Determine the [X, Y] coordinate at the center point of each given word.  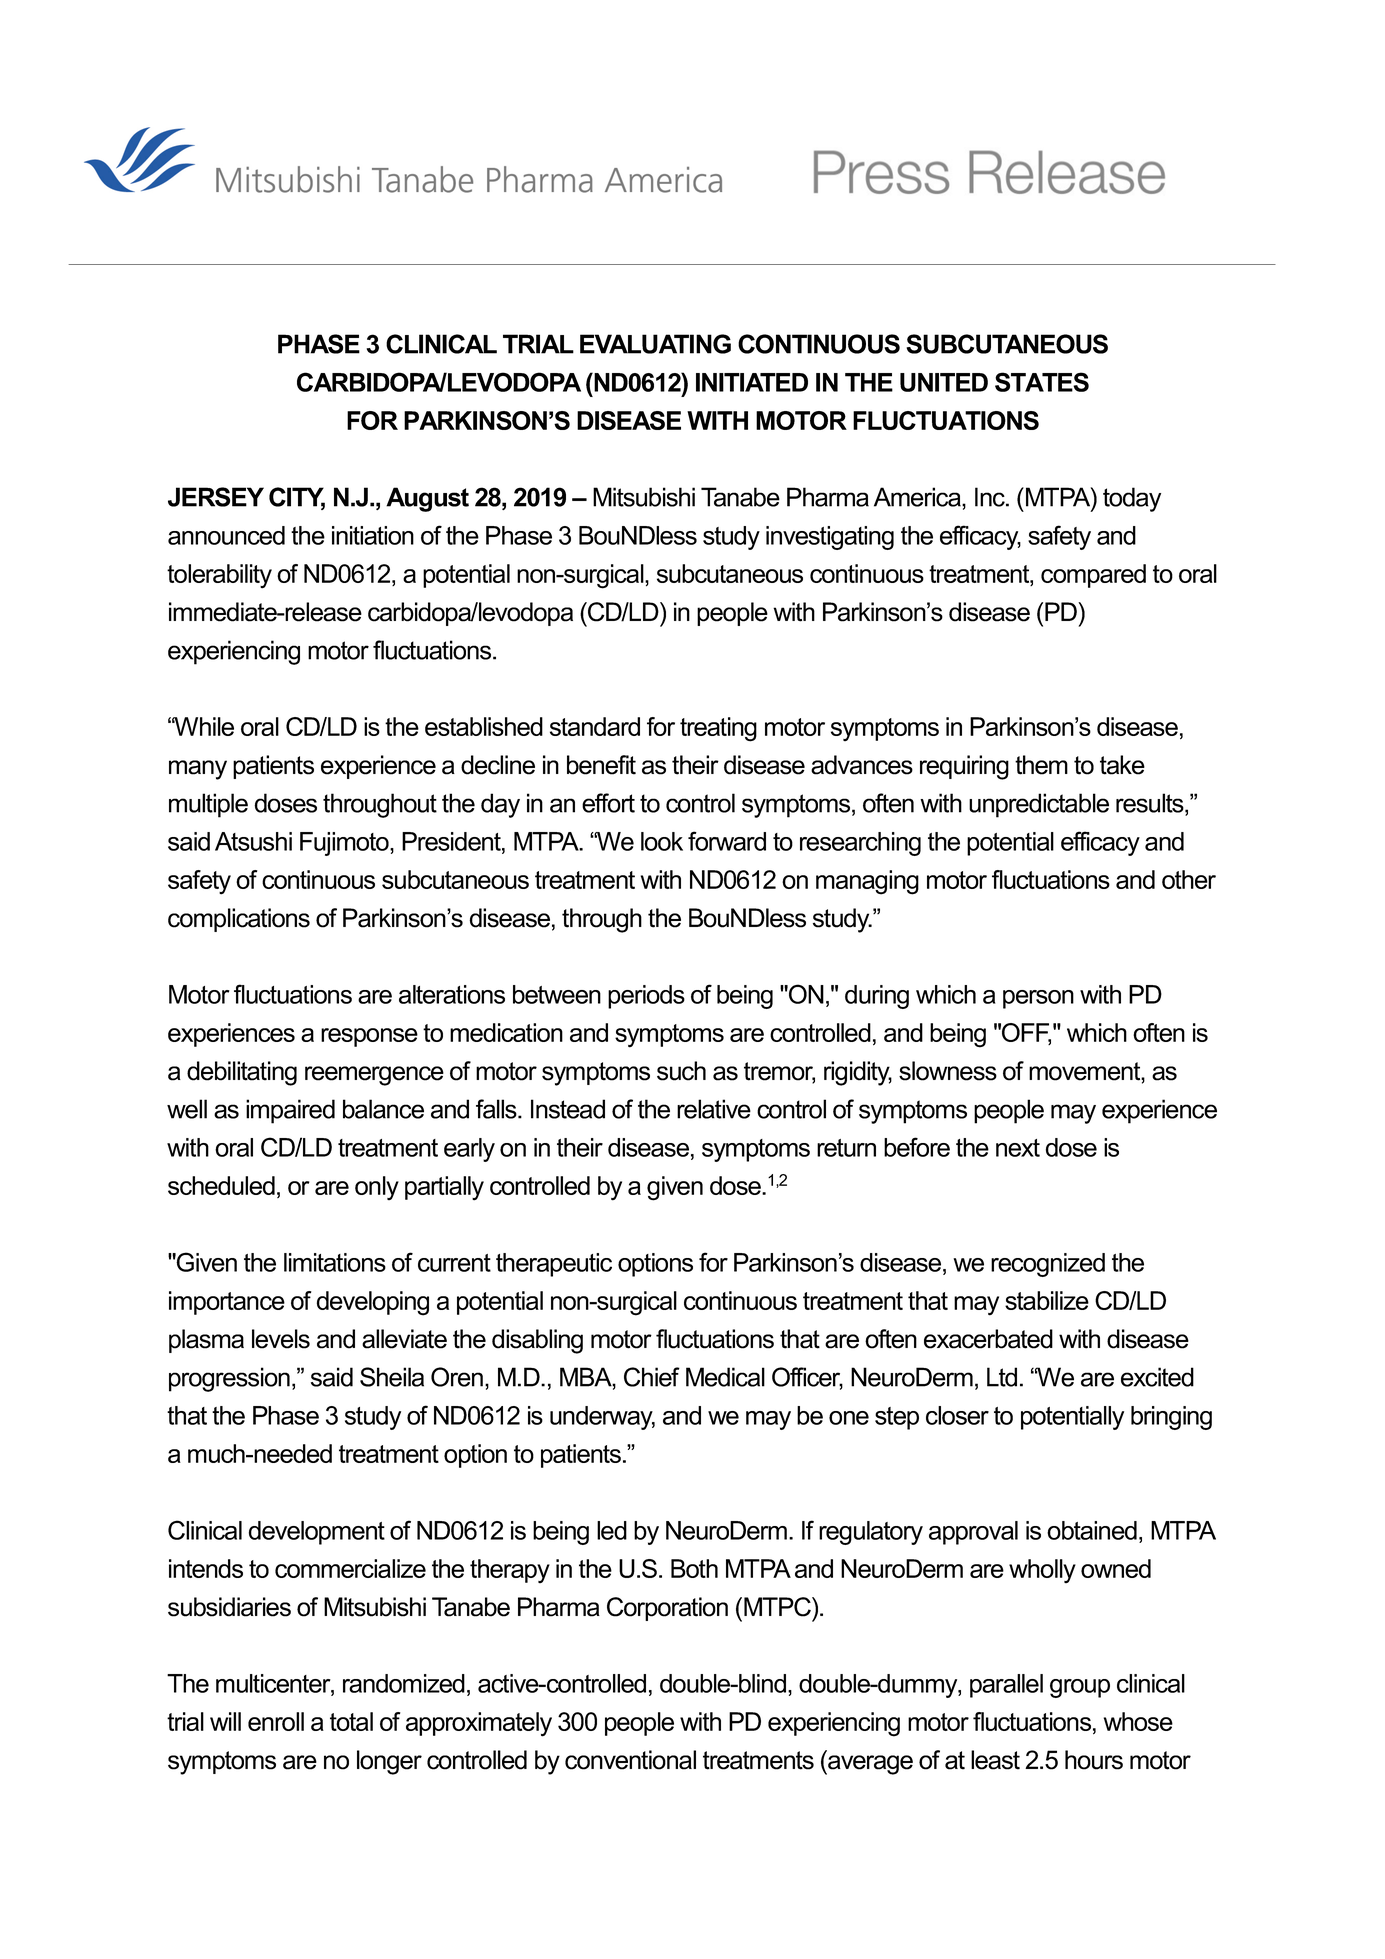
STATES [1042, 382]
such [681, 1071]
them [1041, 765]
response [369, 1037]
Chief [652, 1377]
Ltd [1002, 1377]
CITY [297, 498]
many [198, 770]
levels [281, 1339]
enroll [276, 1721]
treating [718, 729]
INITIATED [752, 382]
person [1038, 999]
